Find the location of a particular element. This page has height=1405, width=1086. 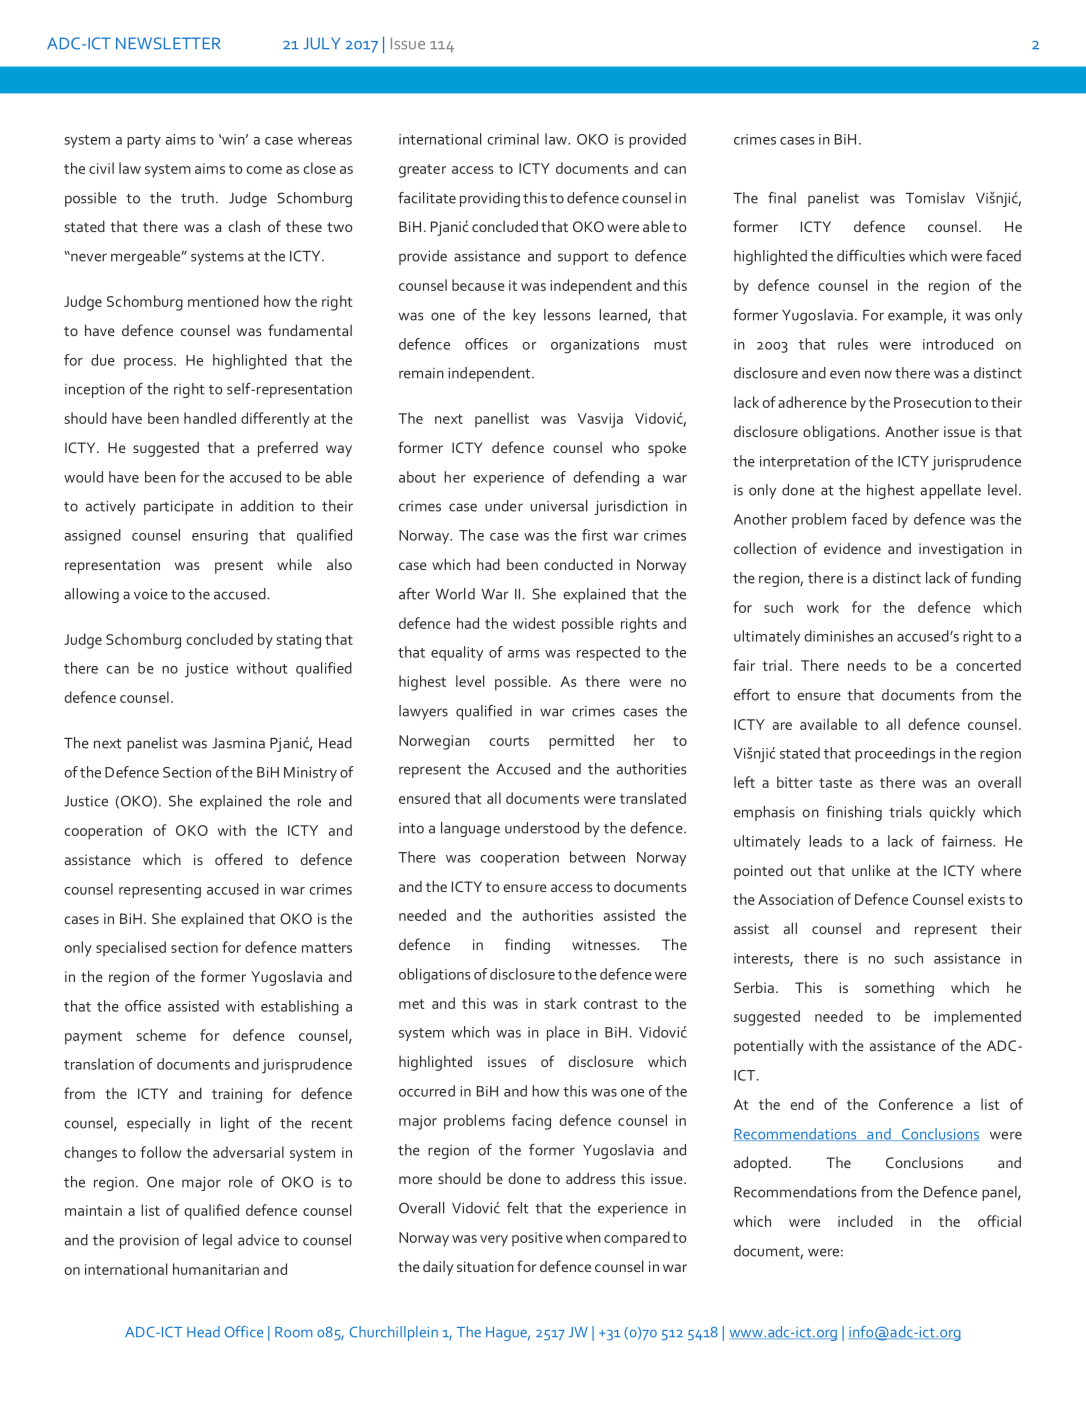

arms is located at coordinates (524, 654).
